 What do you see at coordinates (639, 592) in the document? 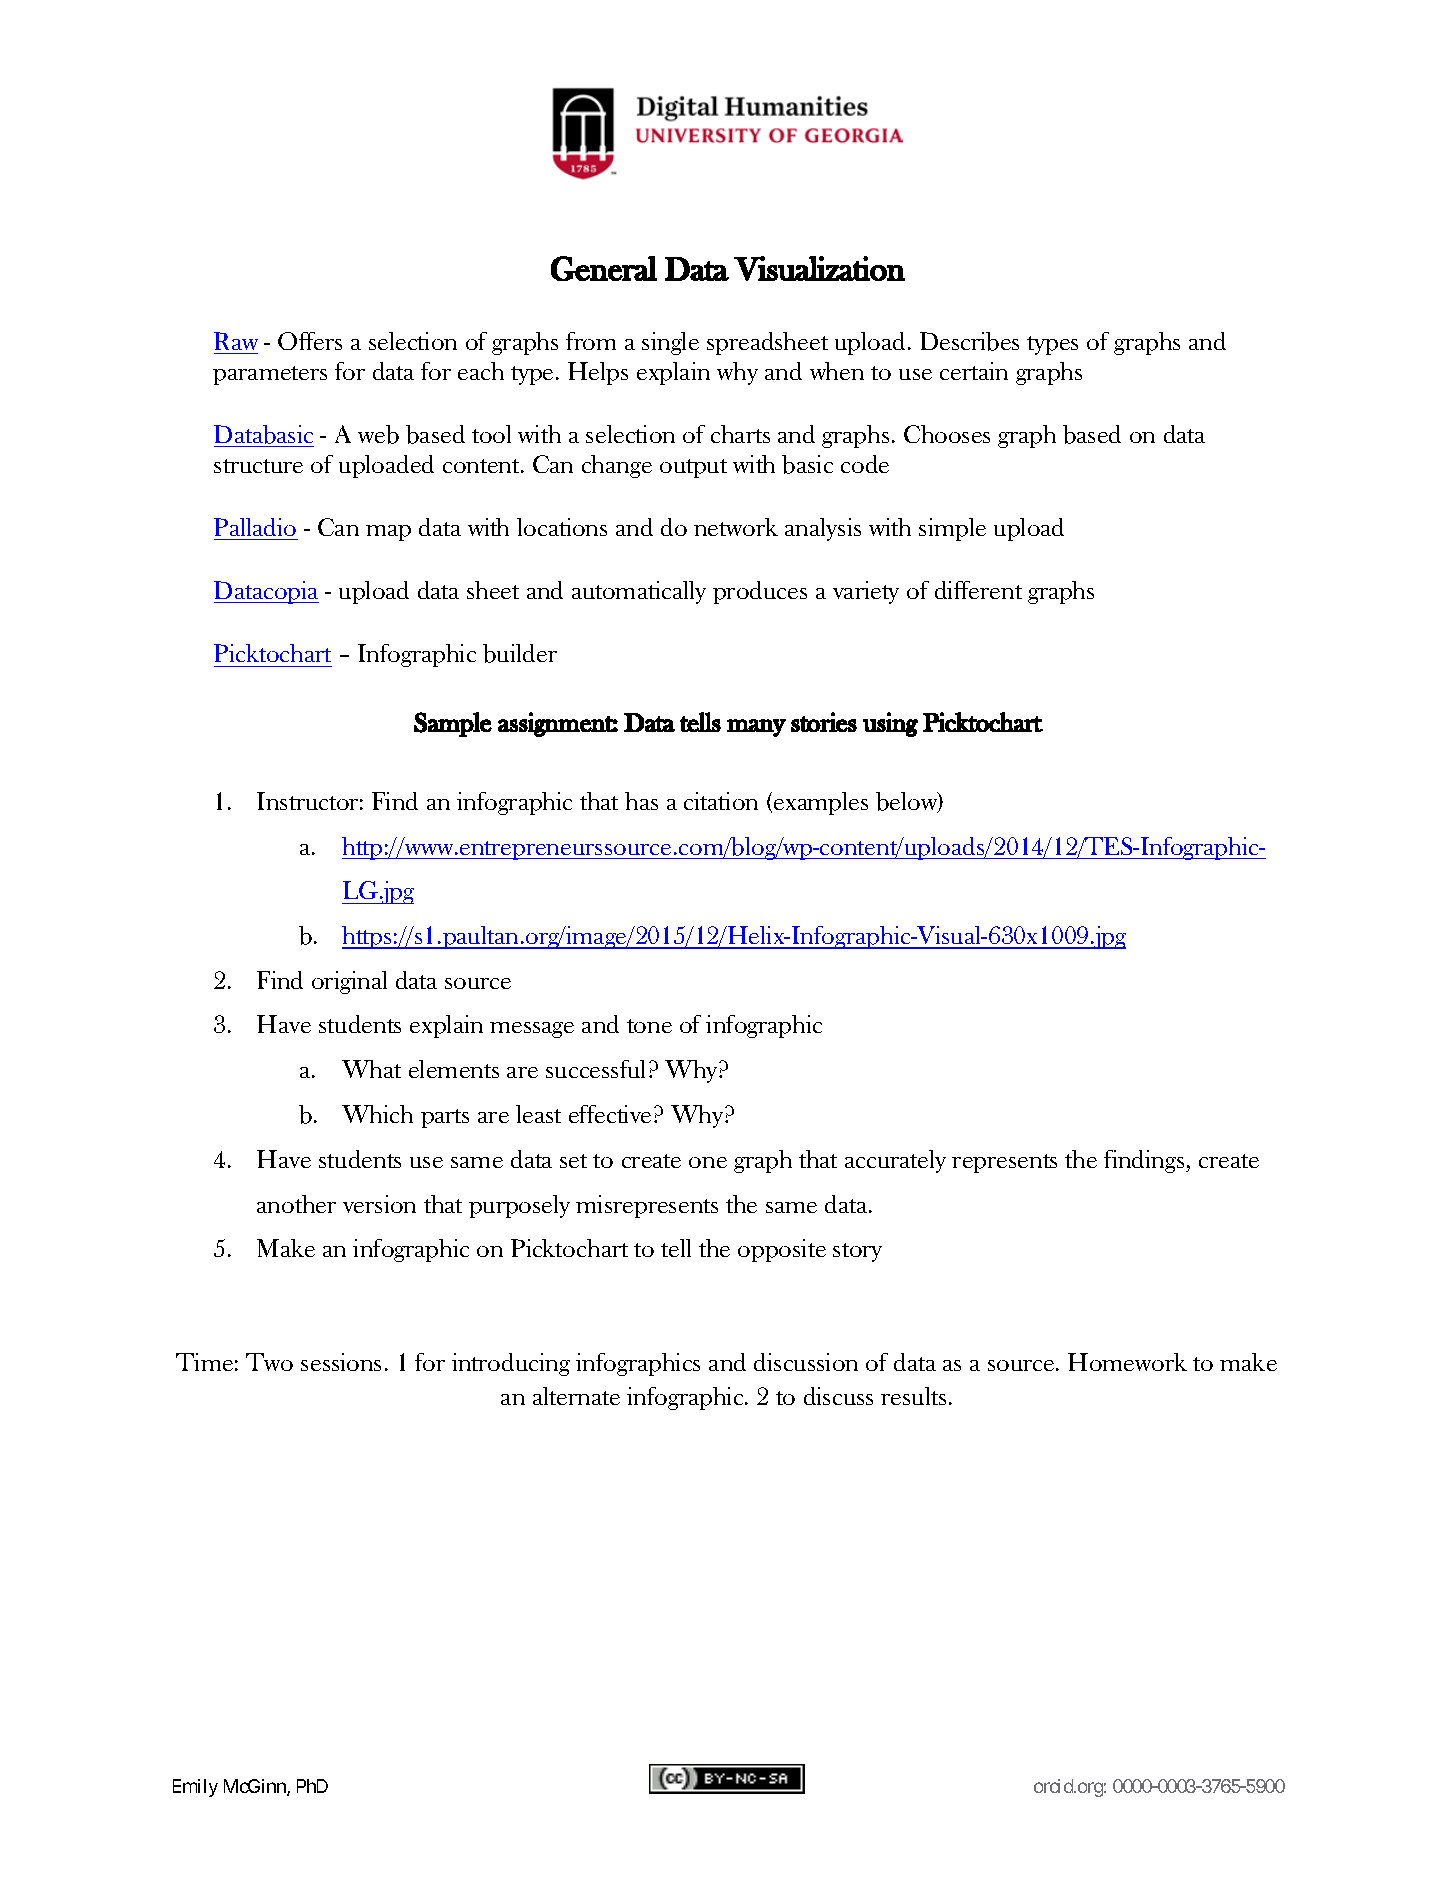
I see `automatically` at bounding box center [639, 592].
